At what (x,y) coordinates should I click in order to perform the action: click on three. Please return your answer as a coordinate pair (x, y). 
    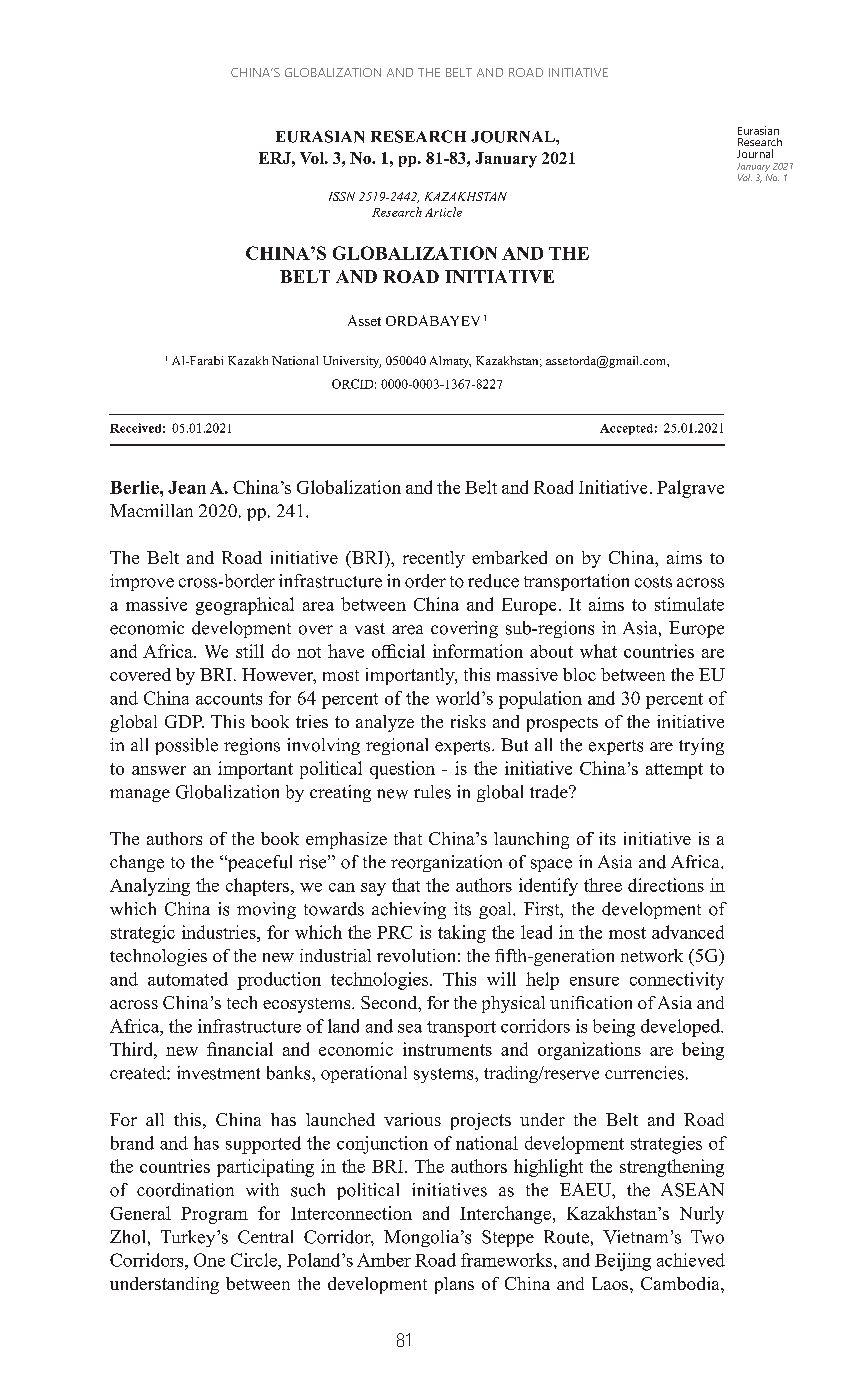
    Looking at the image, I should click on (603, 885).
